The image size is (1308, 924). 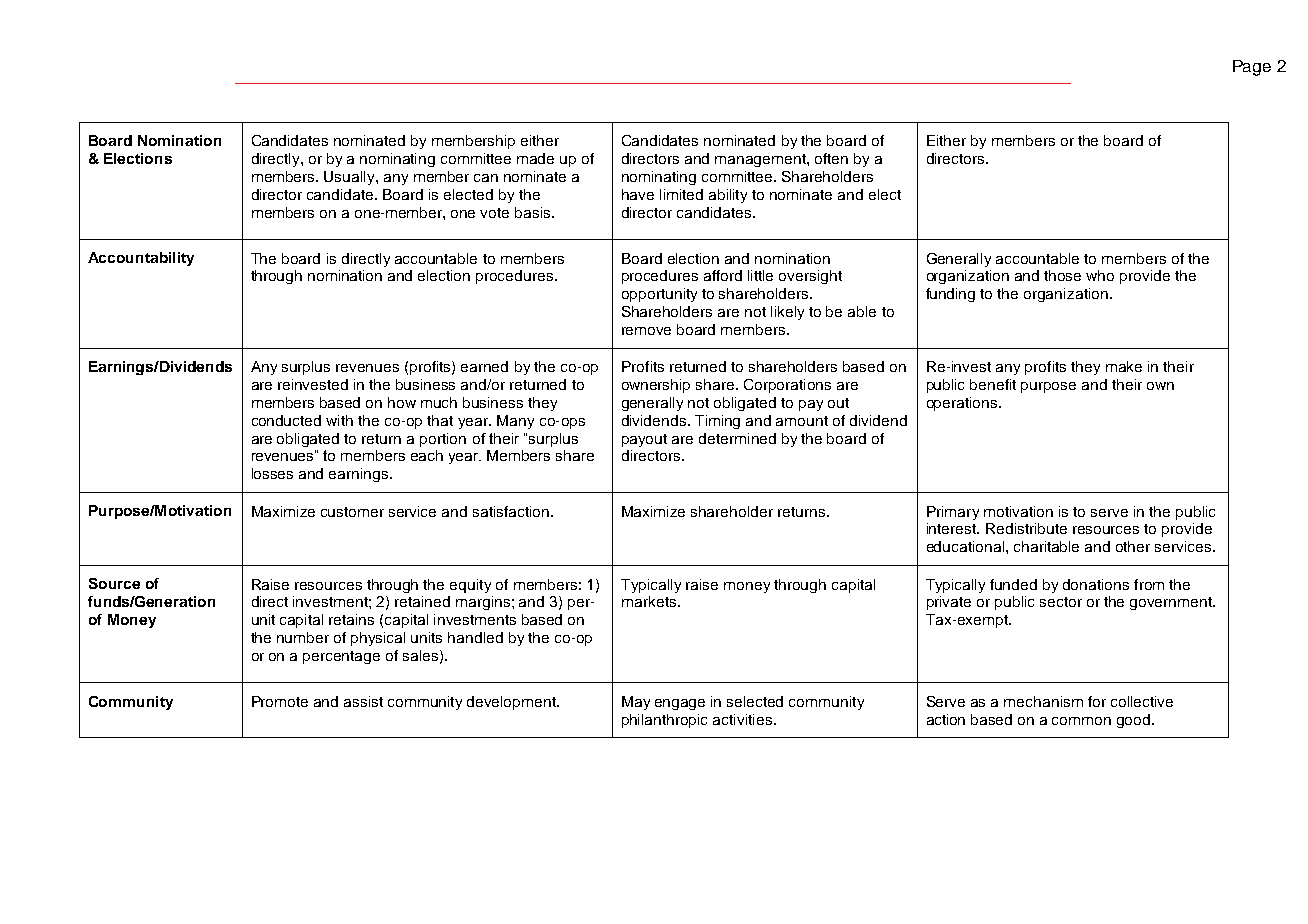 What do you see at coordinates (737, 438) in the image?
I see `determined` at bounding box center [737, 438].
